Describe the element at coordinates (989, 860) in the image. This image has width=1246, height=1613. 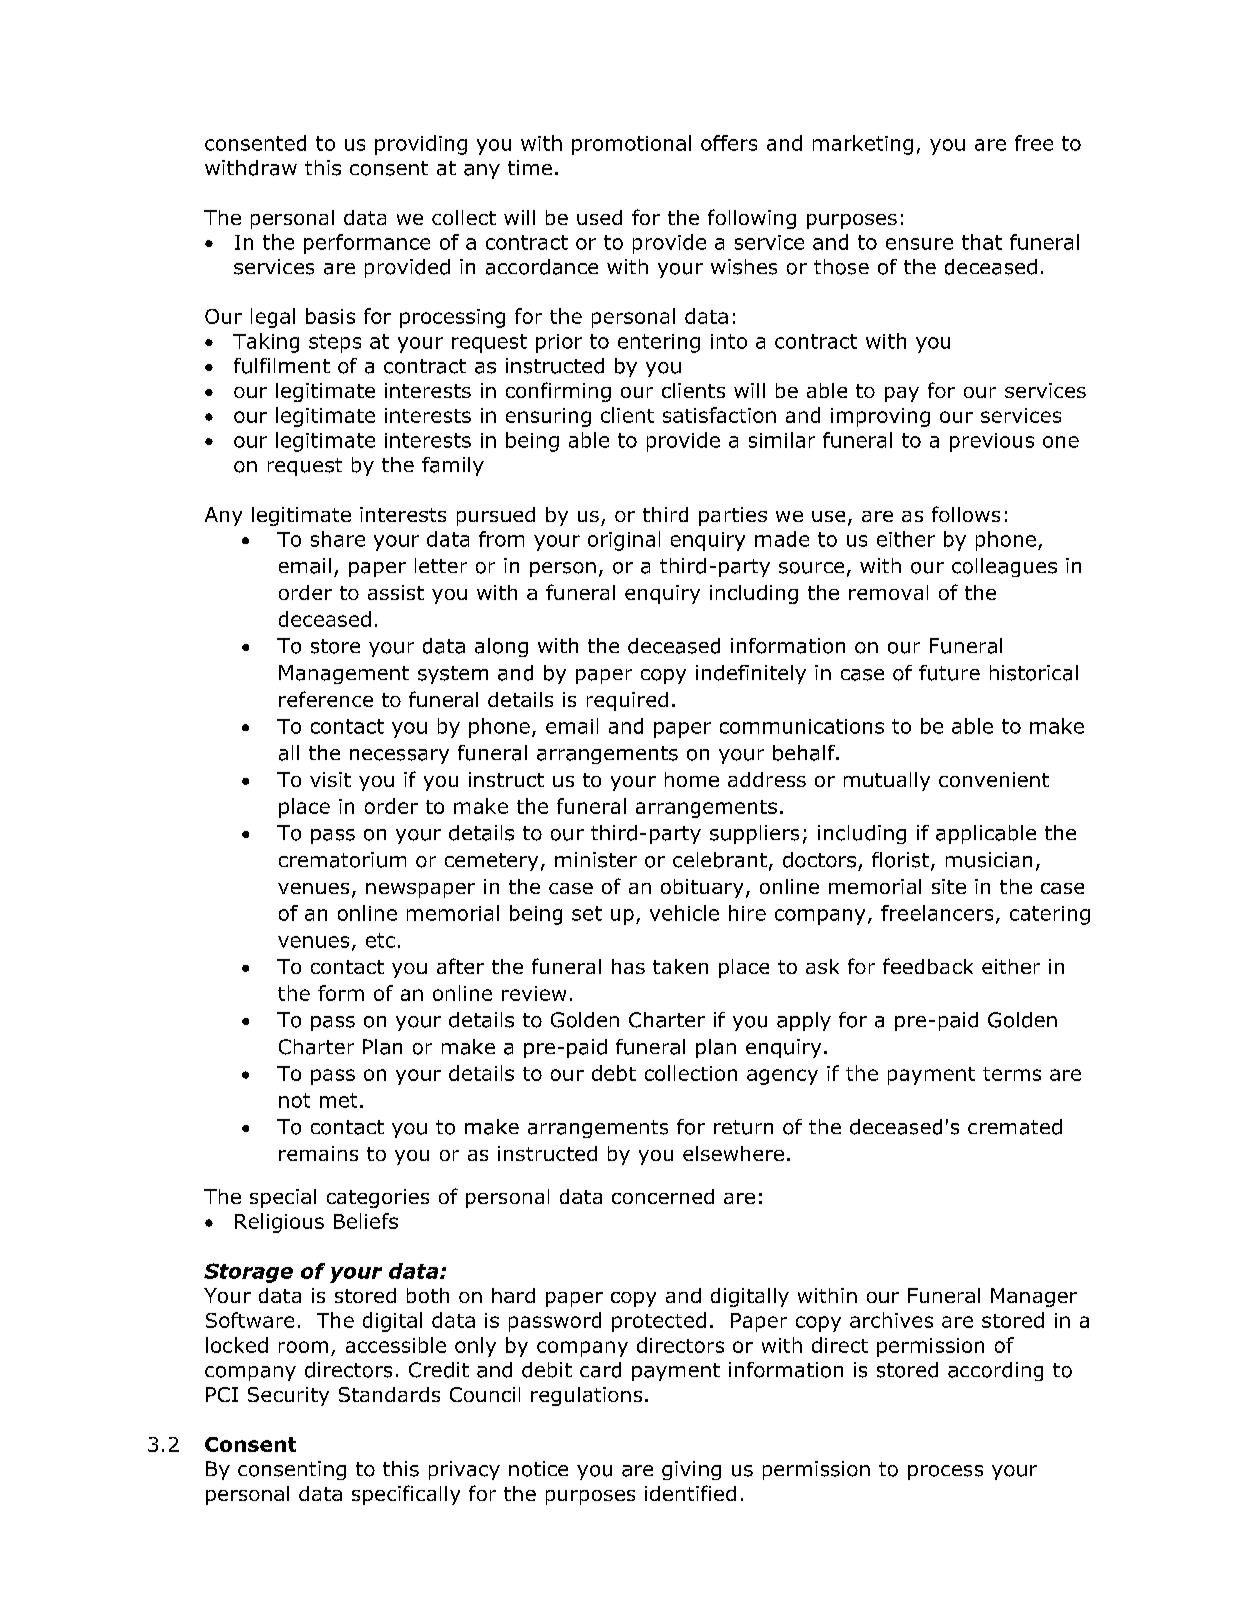
I see `musician` at that location.
